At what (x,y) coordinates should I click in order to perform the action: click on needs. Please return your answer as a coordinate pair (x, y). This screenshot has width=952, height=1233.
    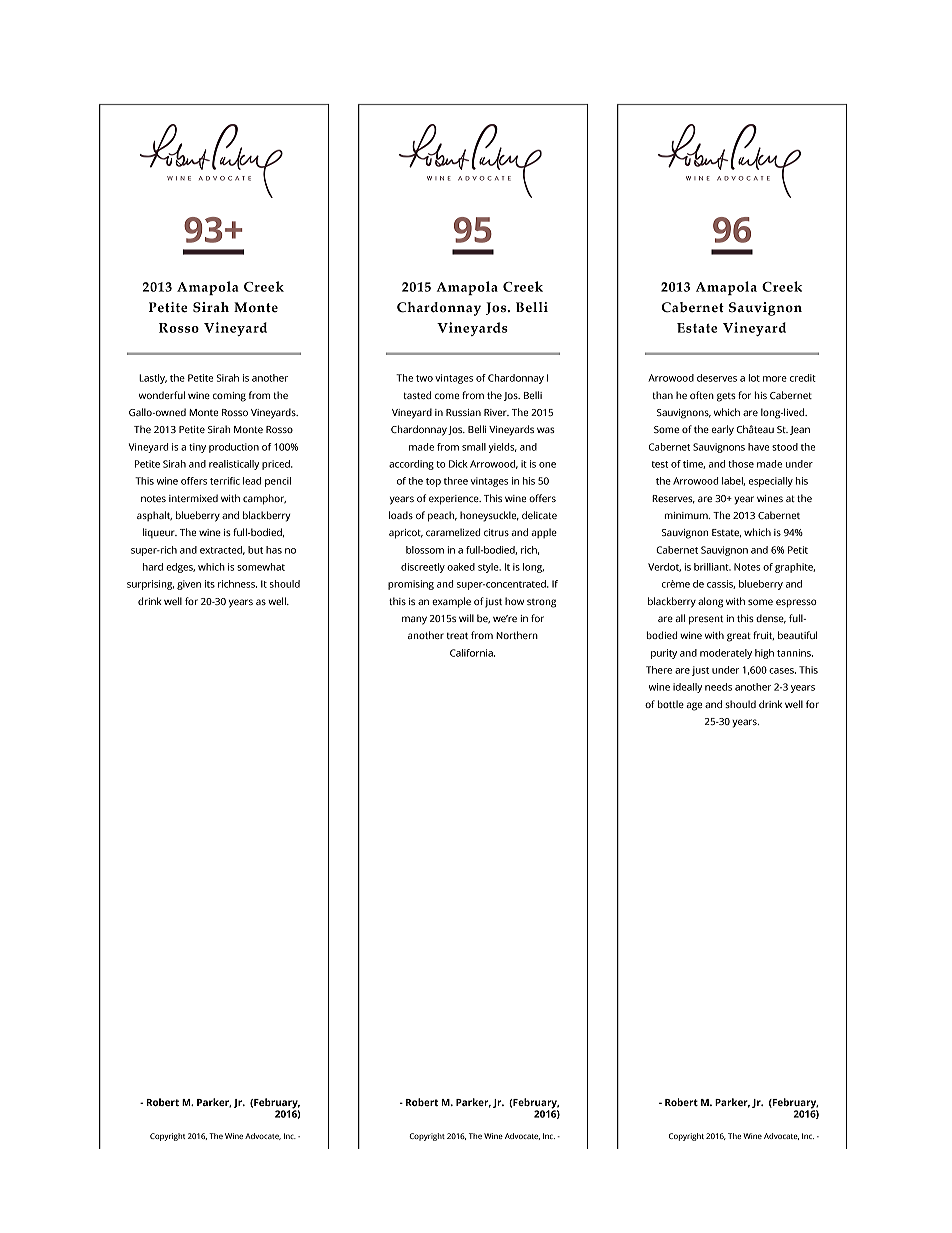
    Looking at the image, I should click on (718, 687).
